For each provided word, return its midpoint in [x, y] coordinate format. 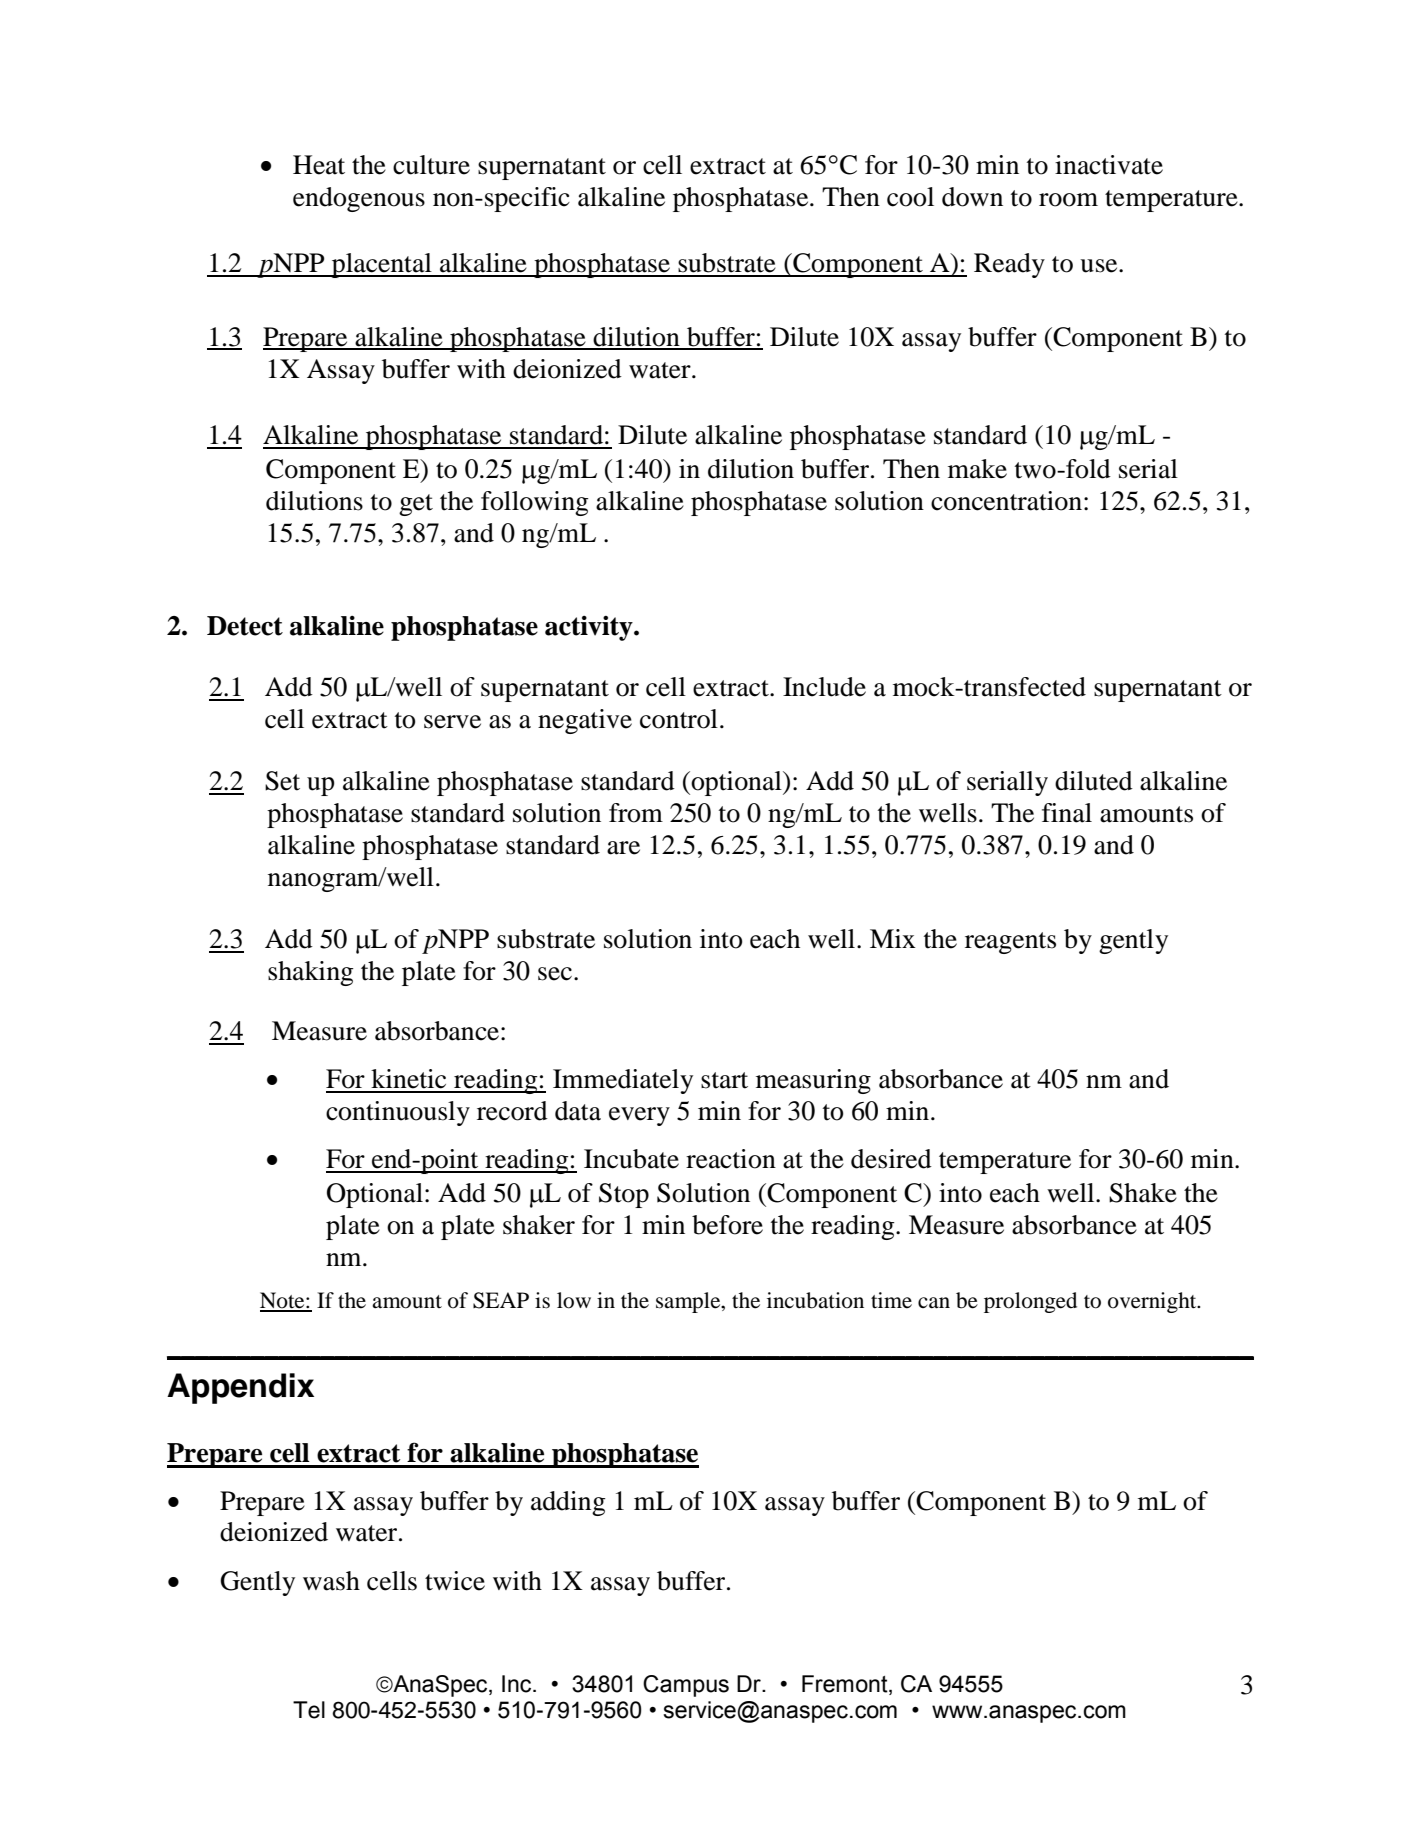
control [679, 719]
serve [452, 722]
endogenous [359, 199]
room [1068, 200]
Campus [686, 1686]
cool [910, 197]
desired [891, 1159]
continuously [398, 1113]
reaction [731, 1159]
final [1067, 813]
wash [331, 1581]
